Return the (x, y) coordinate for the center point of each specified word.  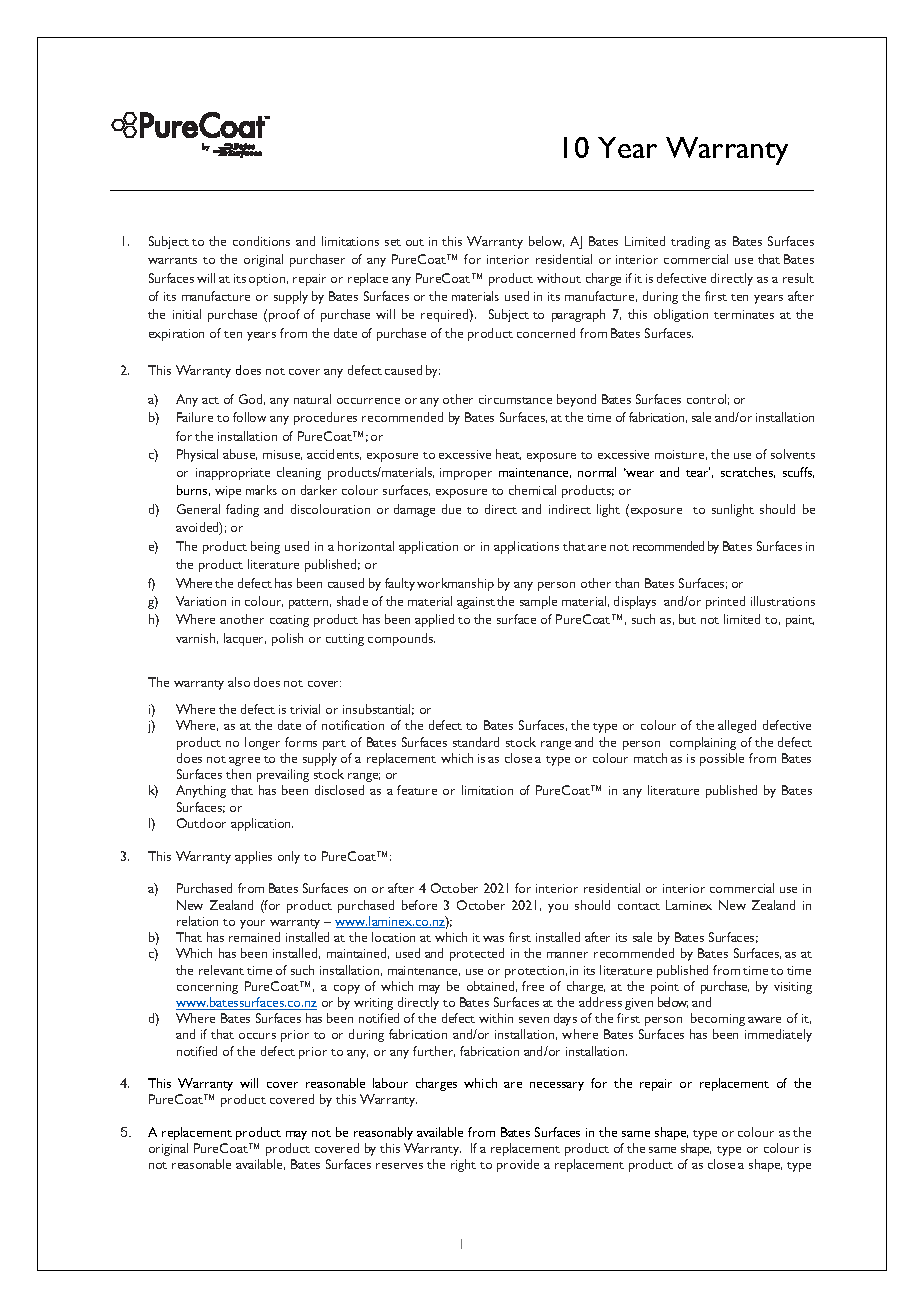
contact (639, 906)
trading (690, 242)
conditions (261, 241)
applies (253, 857)
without (559, 278)
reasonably (383, 1133)
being (265, 547)
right (463, 1165)
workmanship (455, 584)
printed (725, 602)
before (419, 905)
